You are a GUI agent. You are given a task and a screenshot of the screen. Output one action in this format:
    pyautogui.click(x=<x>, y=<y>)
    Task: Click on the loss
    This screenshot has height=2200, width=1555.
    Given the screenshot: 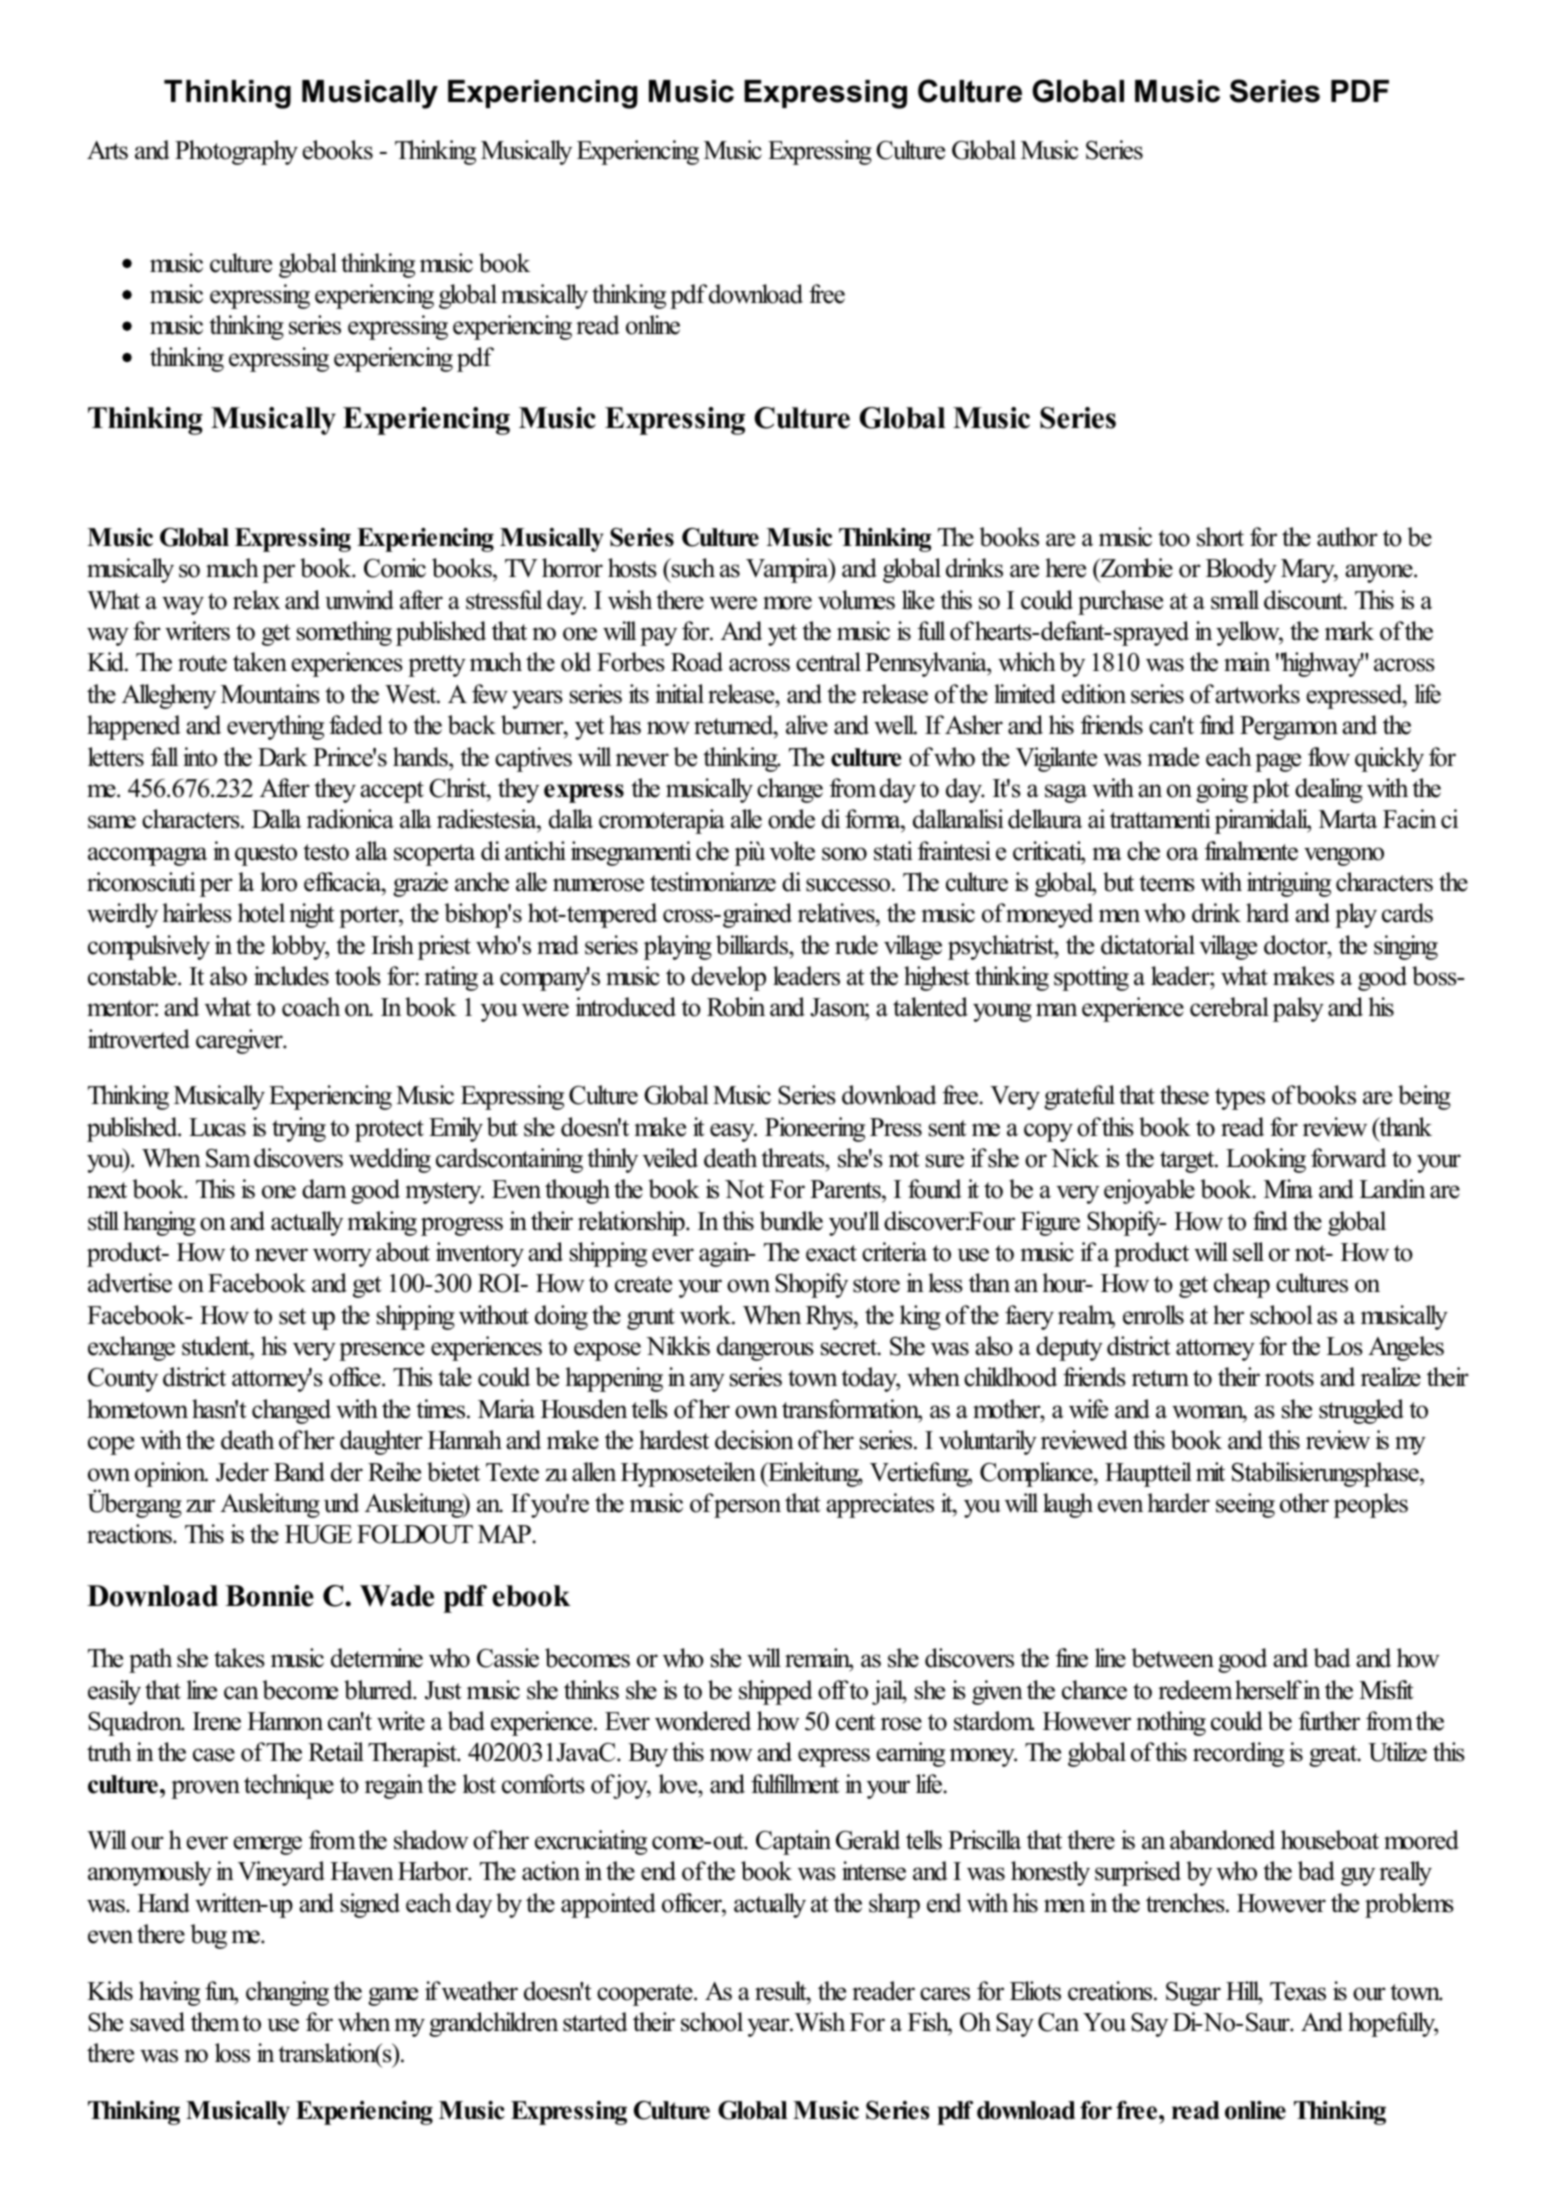 What is the action you would take?
    pyautogui.click(x=232, y=2053)
